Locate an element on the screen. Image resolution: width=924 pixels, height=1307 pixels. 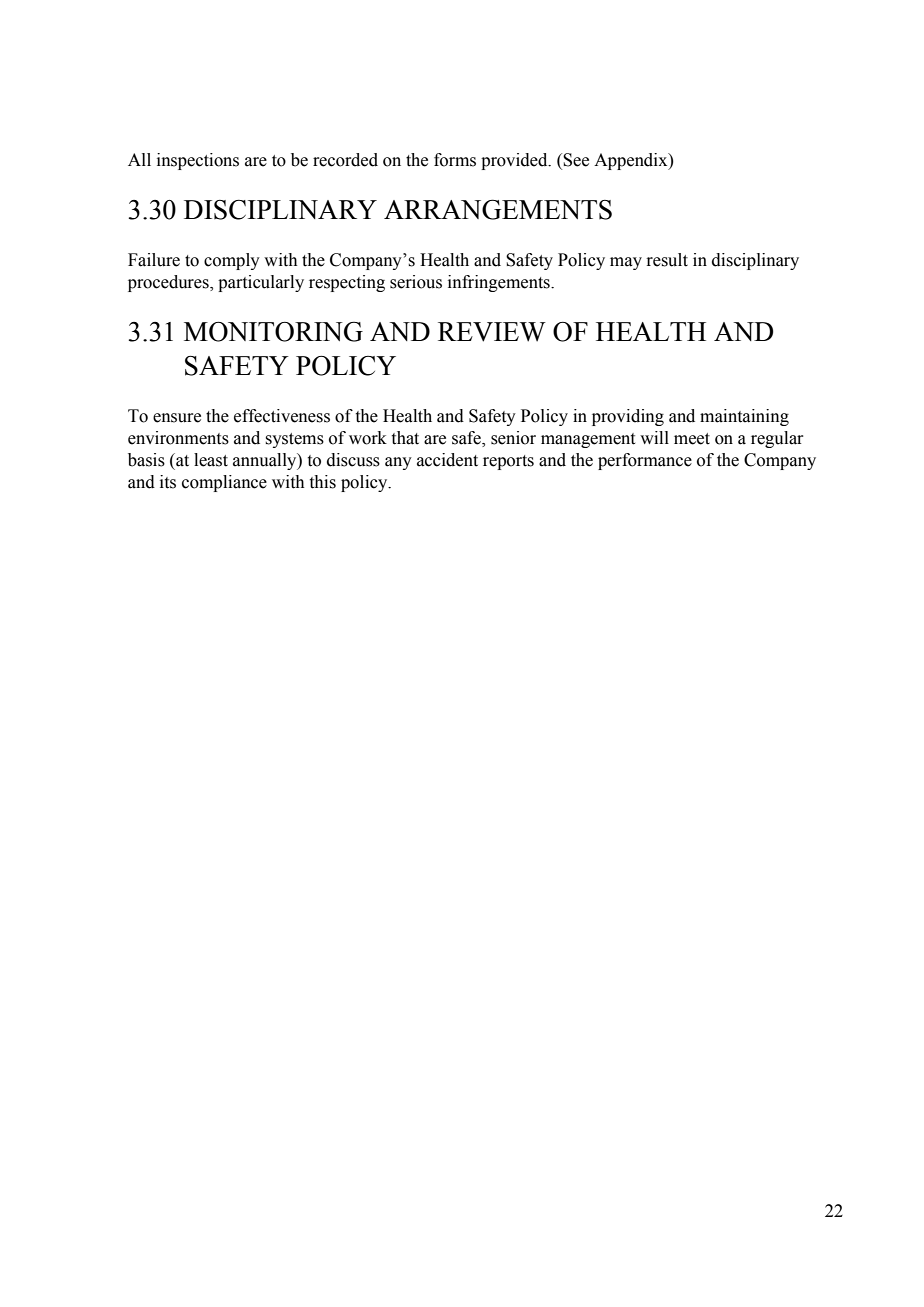
MONITORING is located at coordinates (273, 332).
